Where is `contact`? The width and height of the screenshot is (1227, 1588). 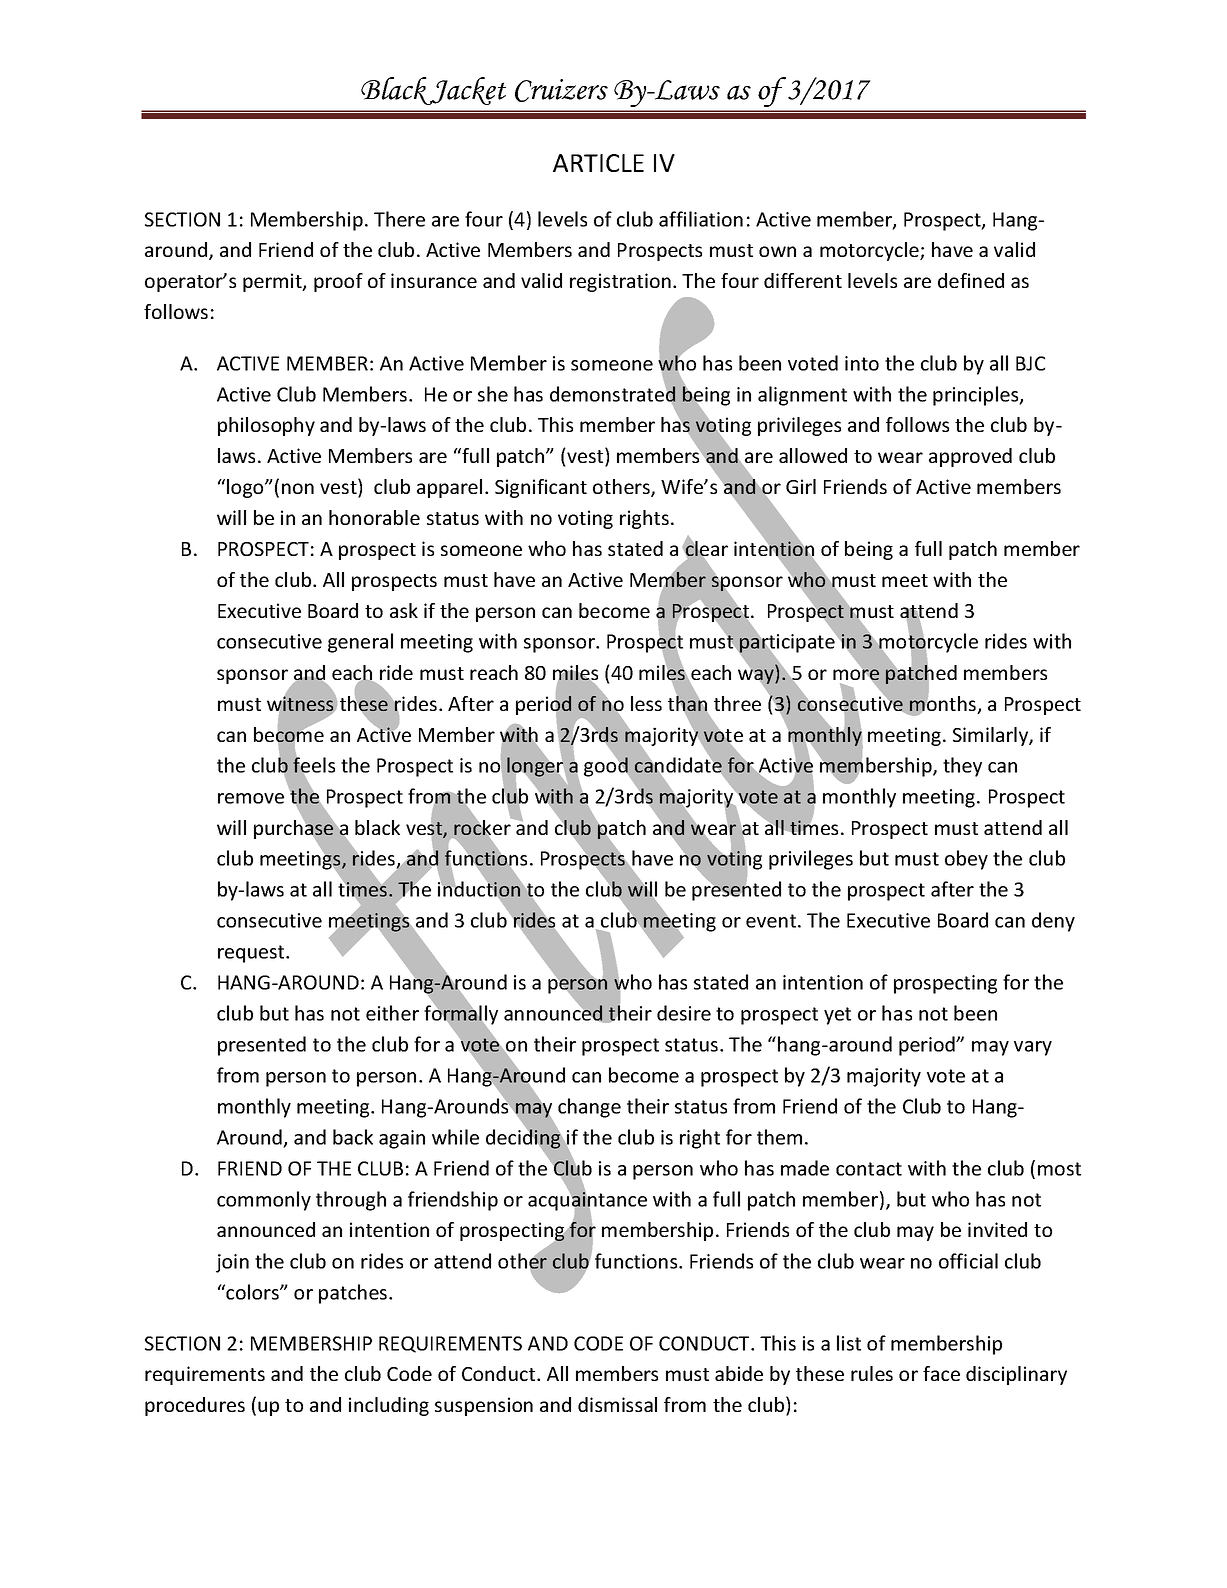
contact is located at coordinates (869, 1169).
